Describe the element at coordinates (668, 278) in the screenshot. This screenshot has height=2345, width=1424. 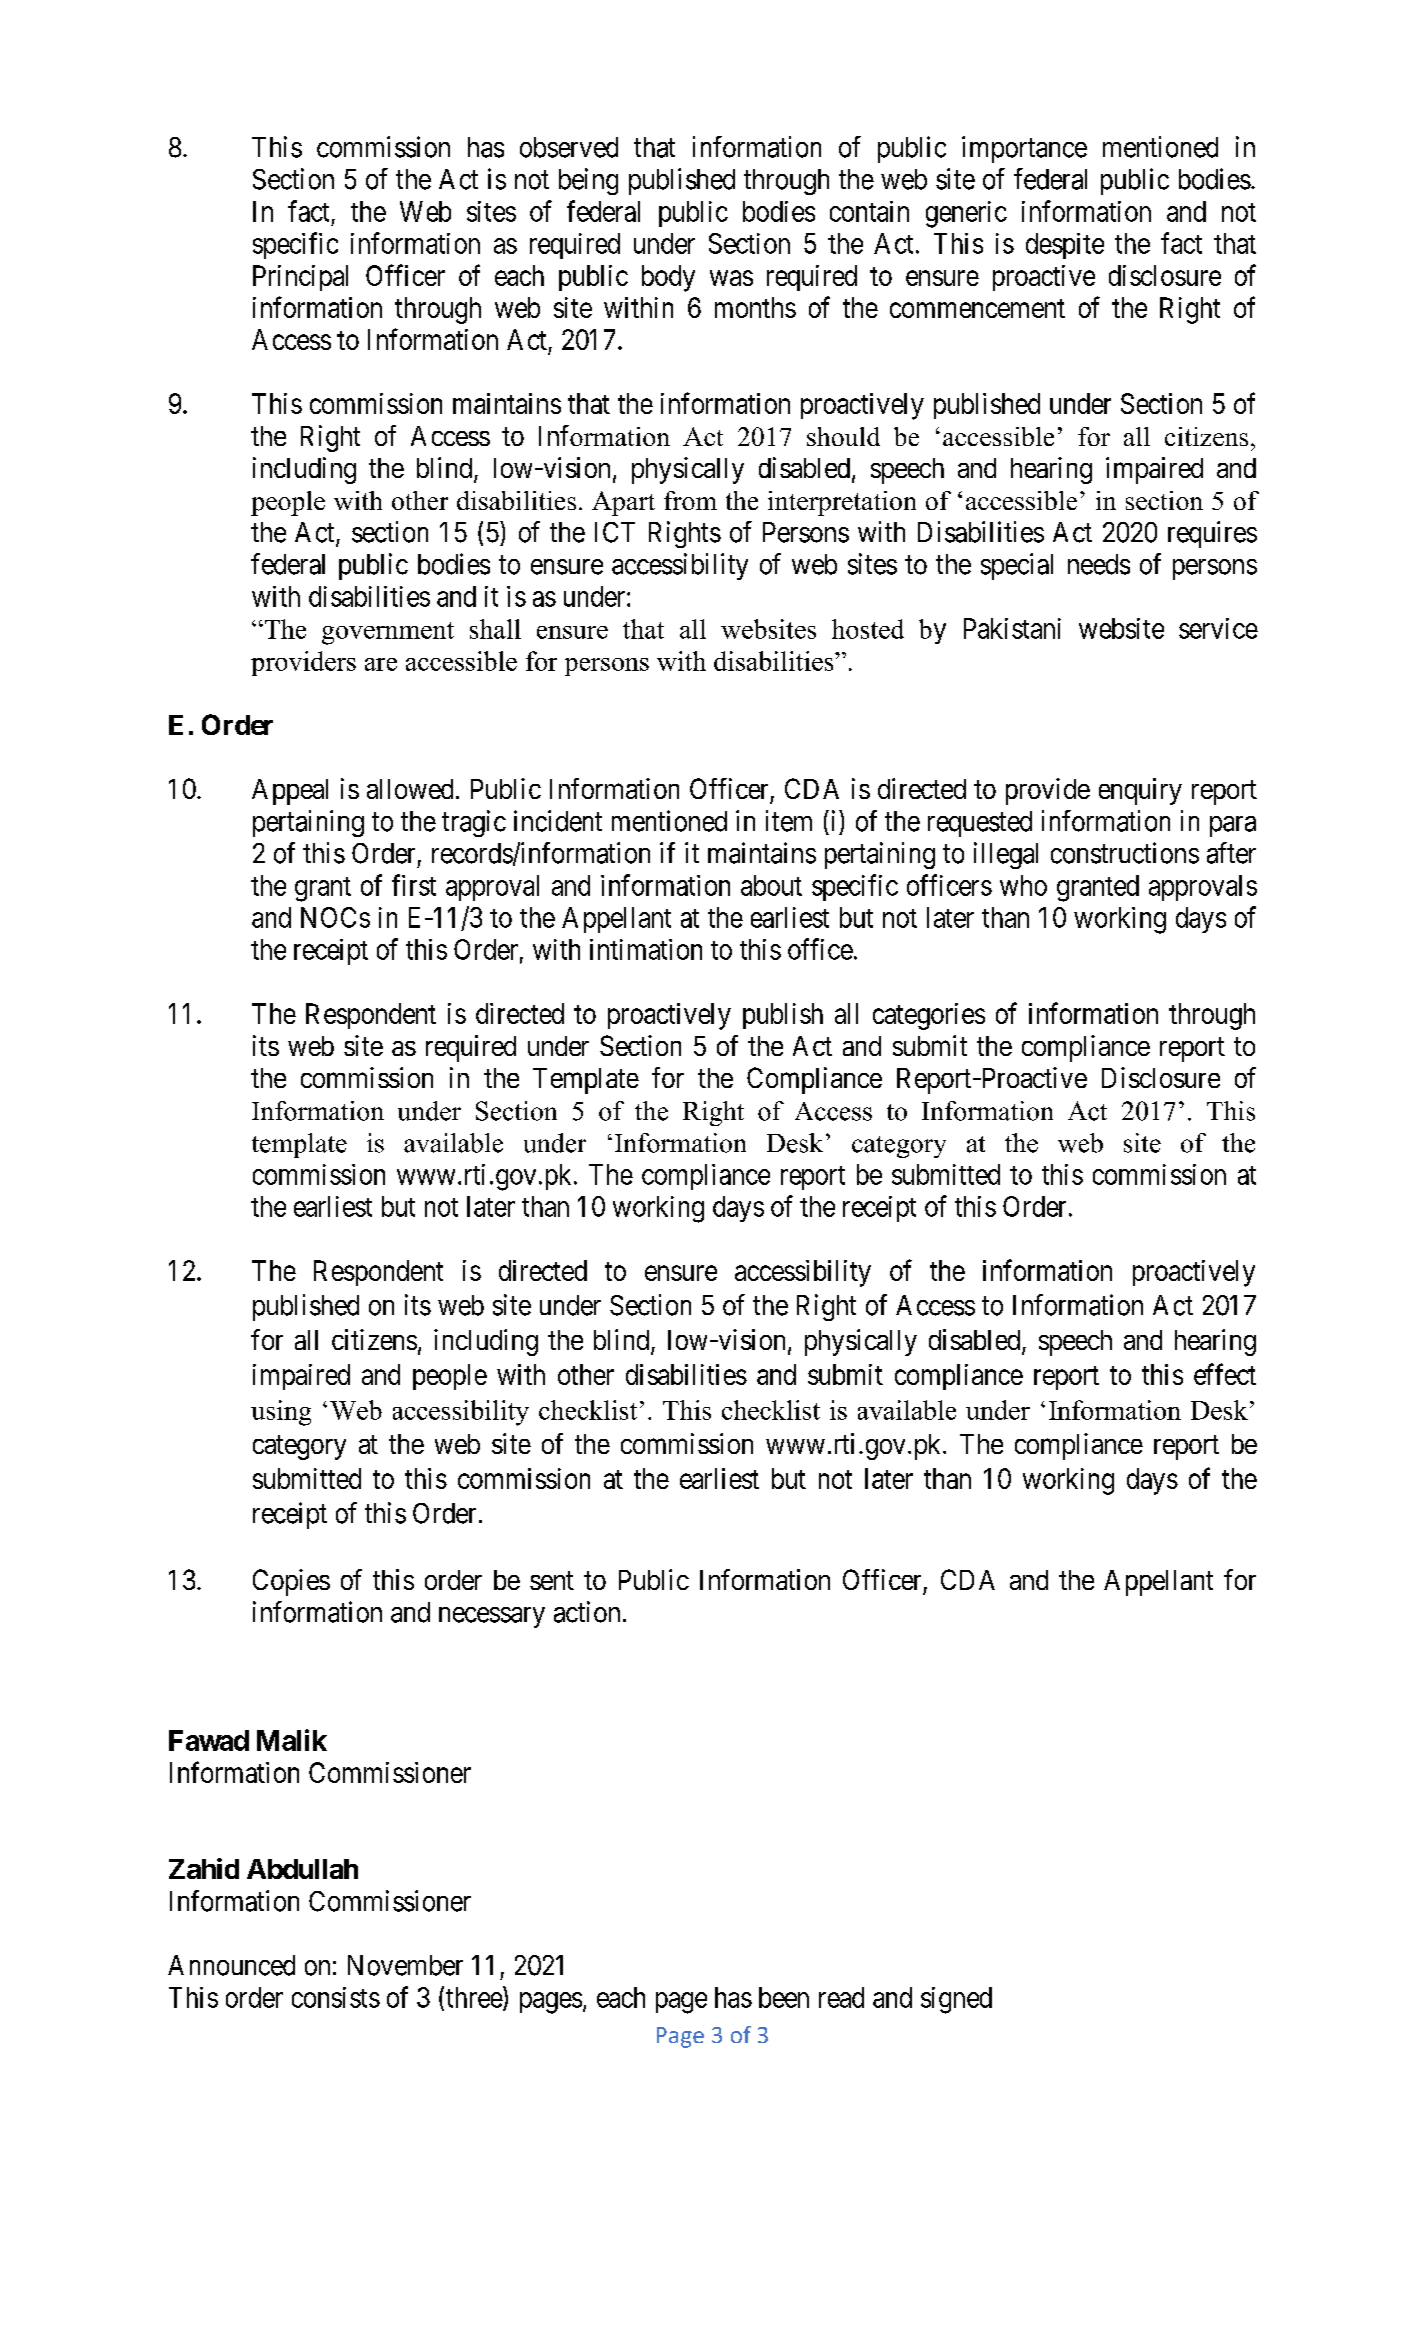
I see `body` at that location.
